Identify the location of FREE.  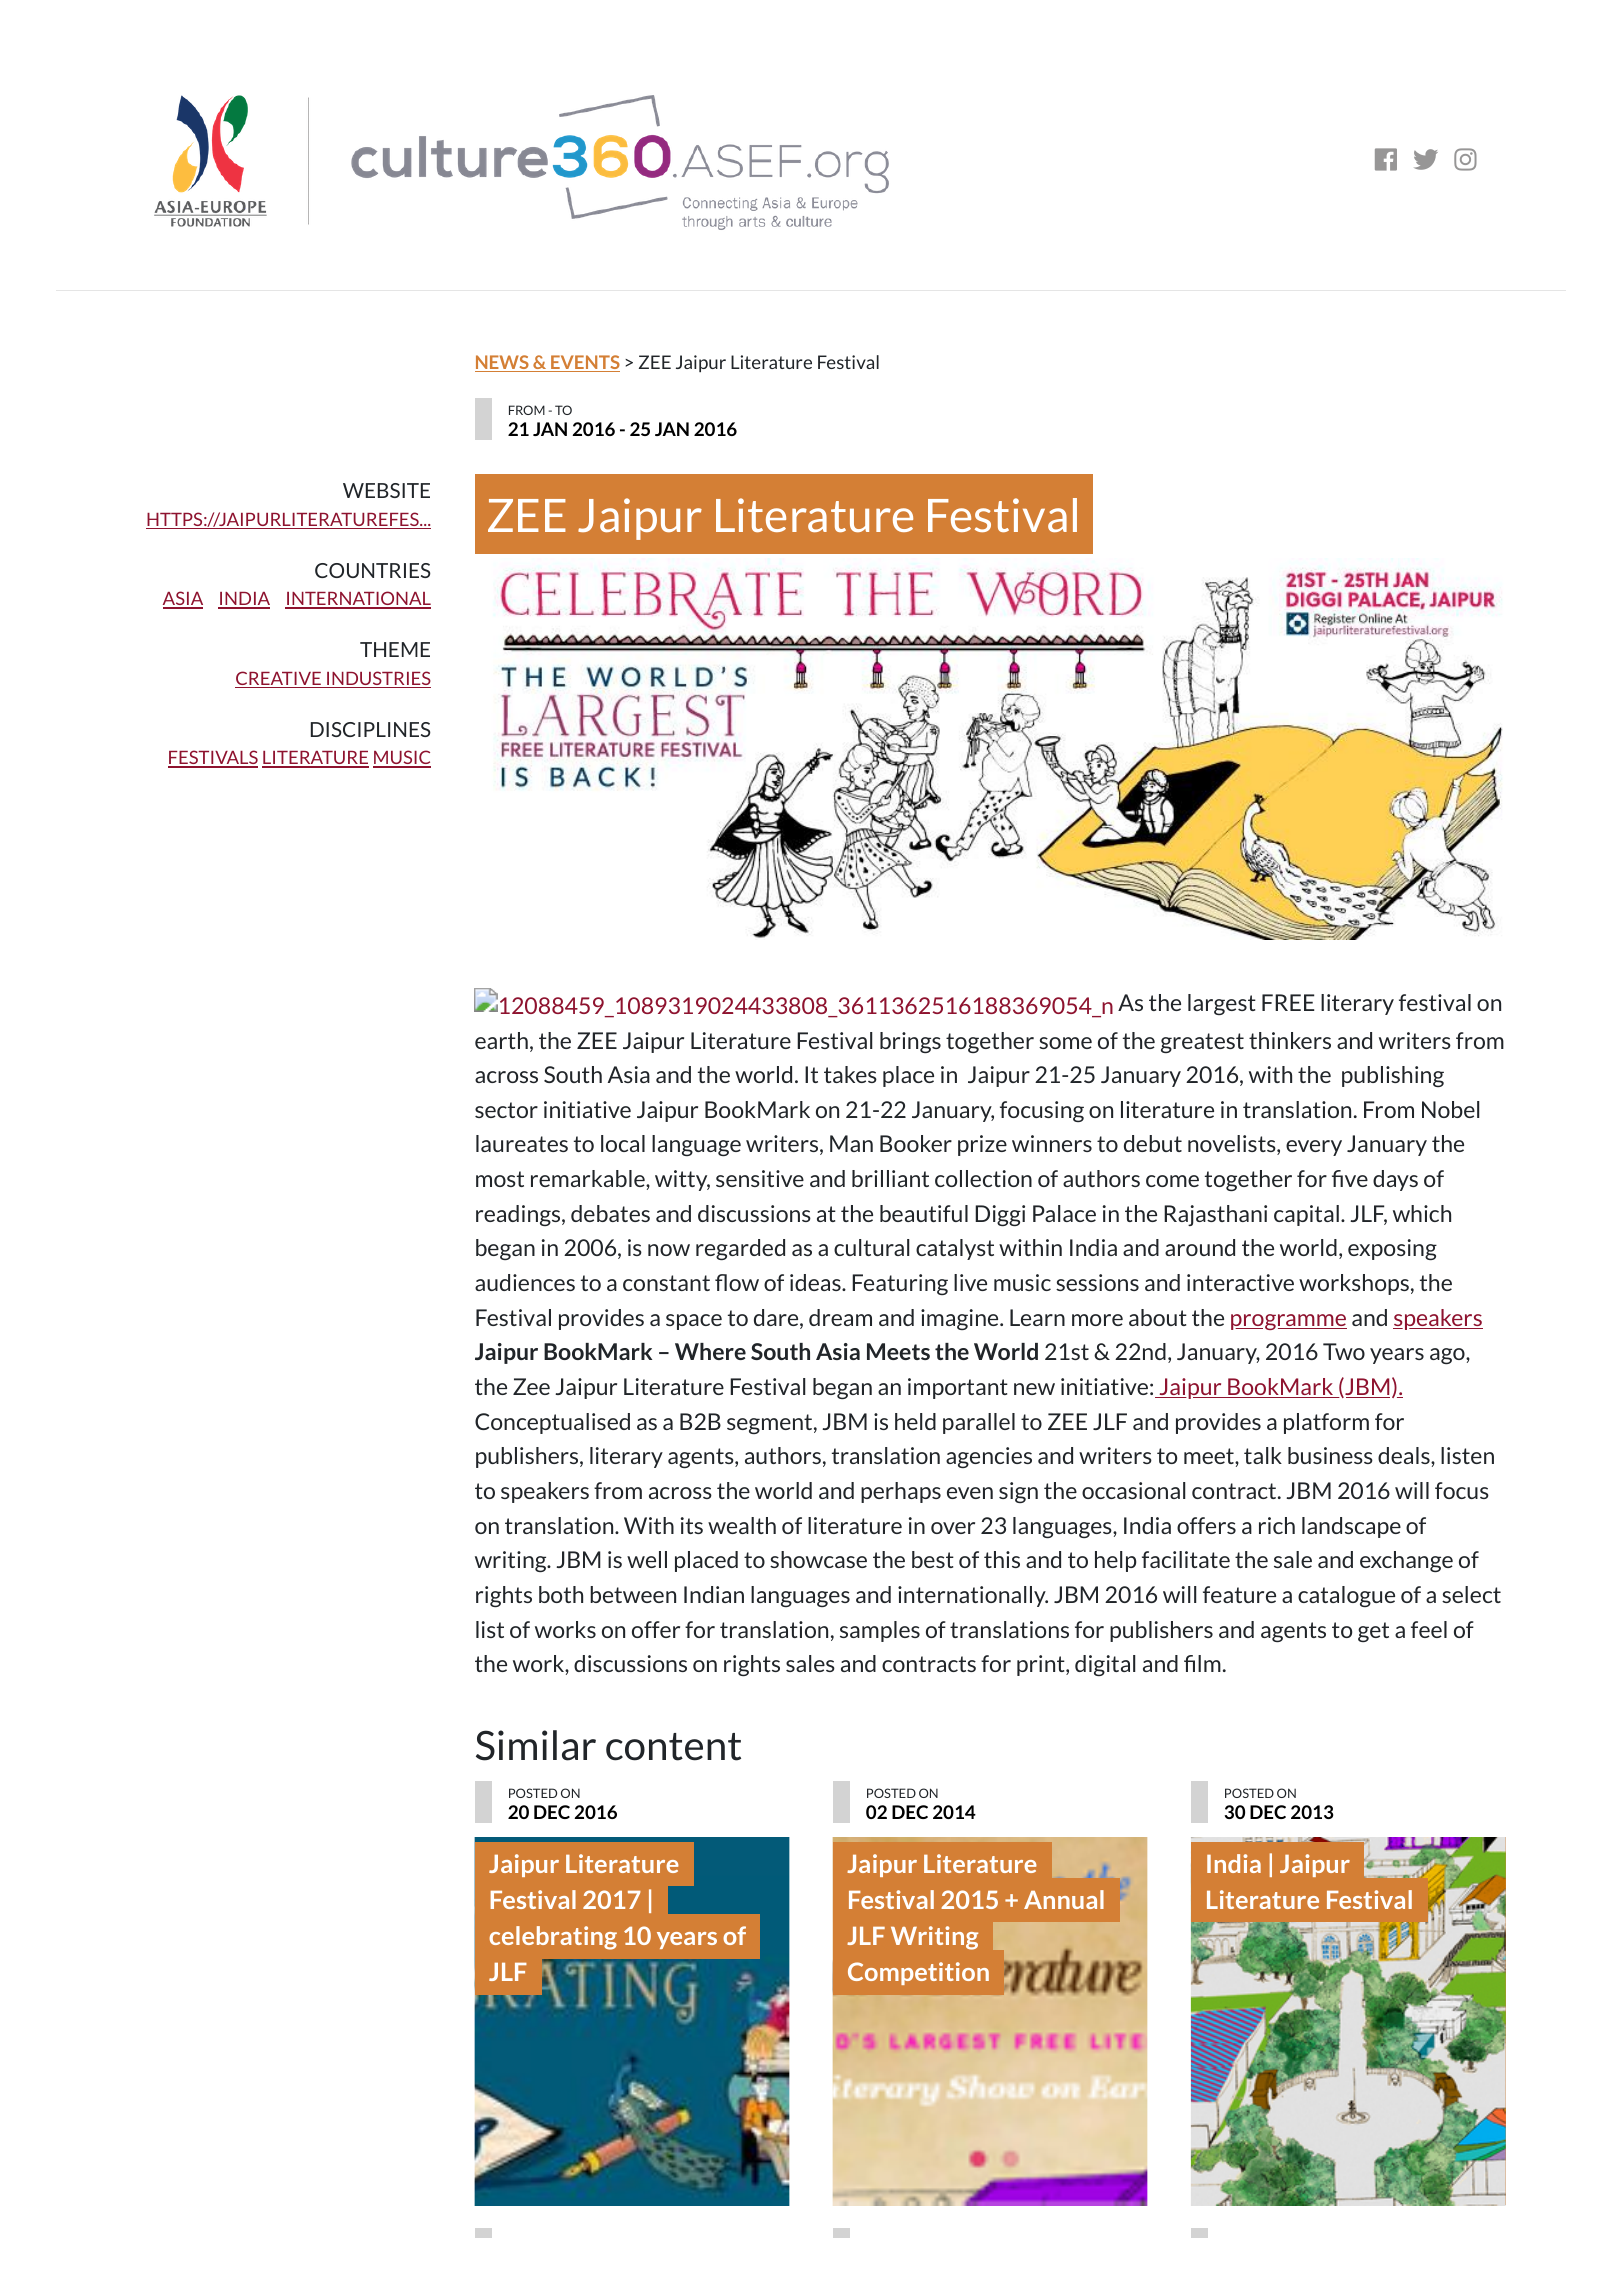
(1288, 1002).
